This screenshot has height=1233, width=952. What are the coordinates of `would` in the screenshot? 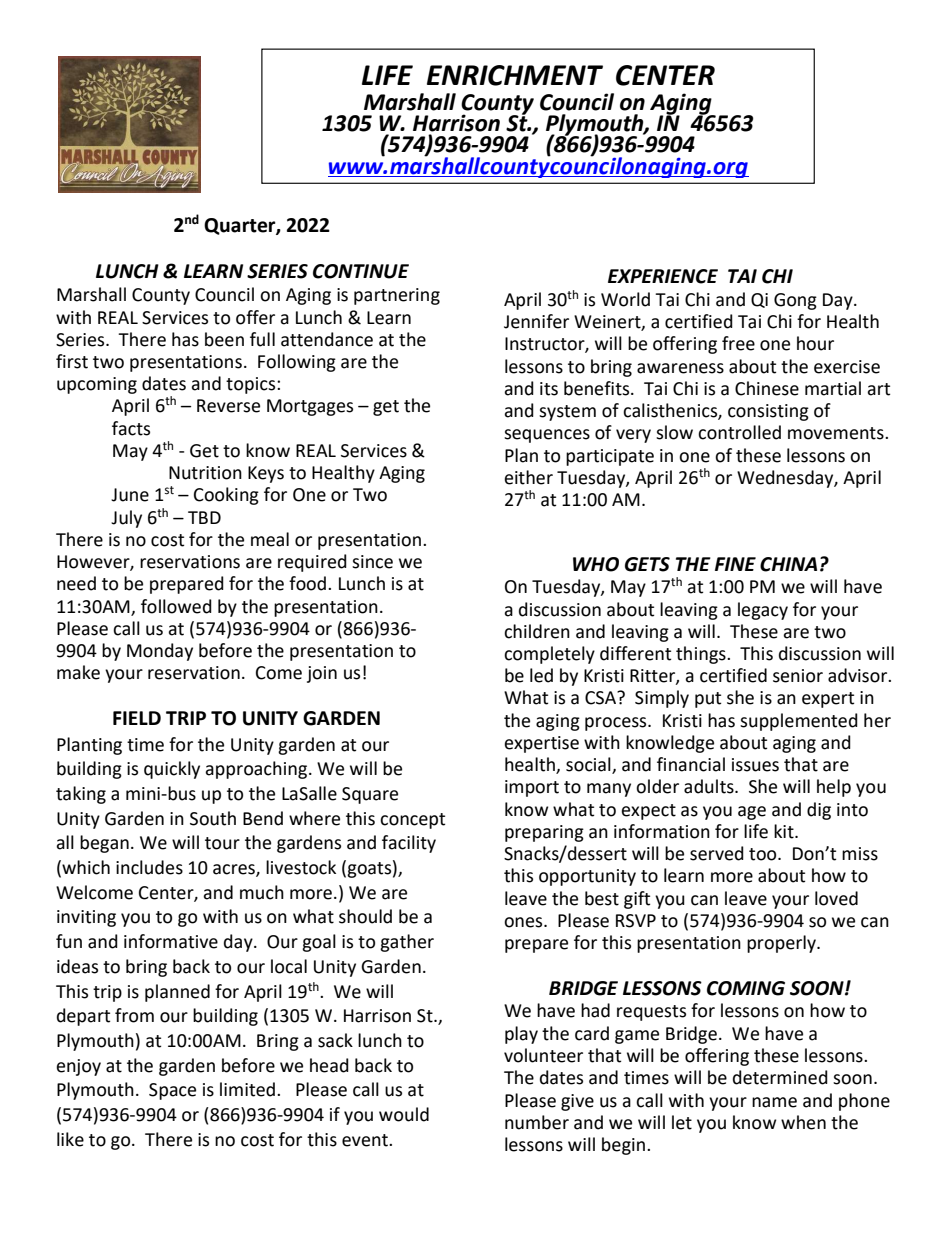 It's located at (404, 1114).
